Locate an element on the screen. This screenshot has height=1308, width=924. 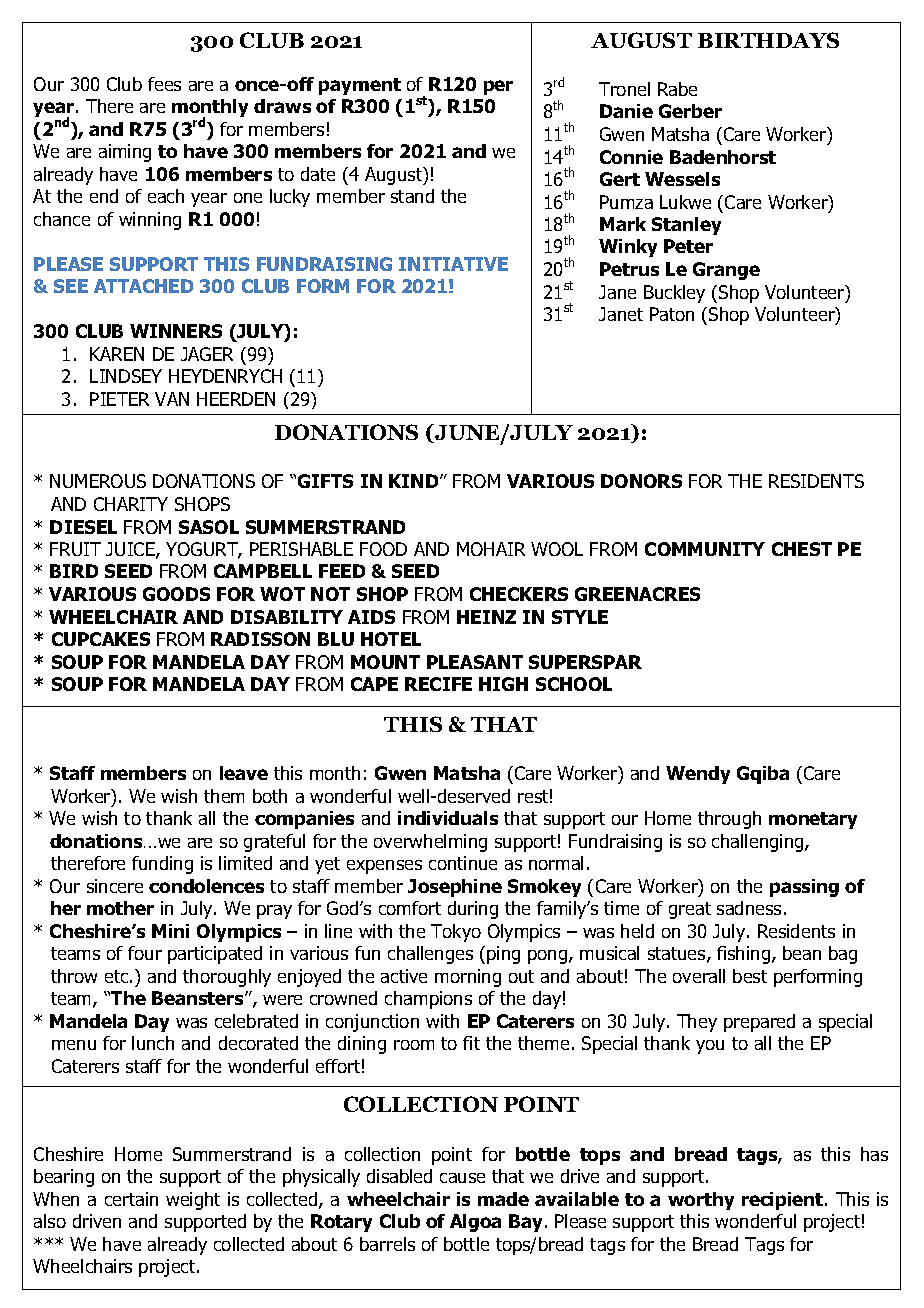
BIRTHDAYS is located at coordinates (768, 40).
